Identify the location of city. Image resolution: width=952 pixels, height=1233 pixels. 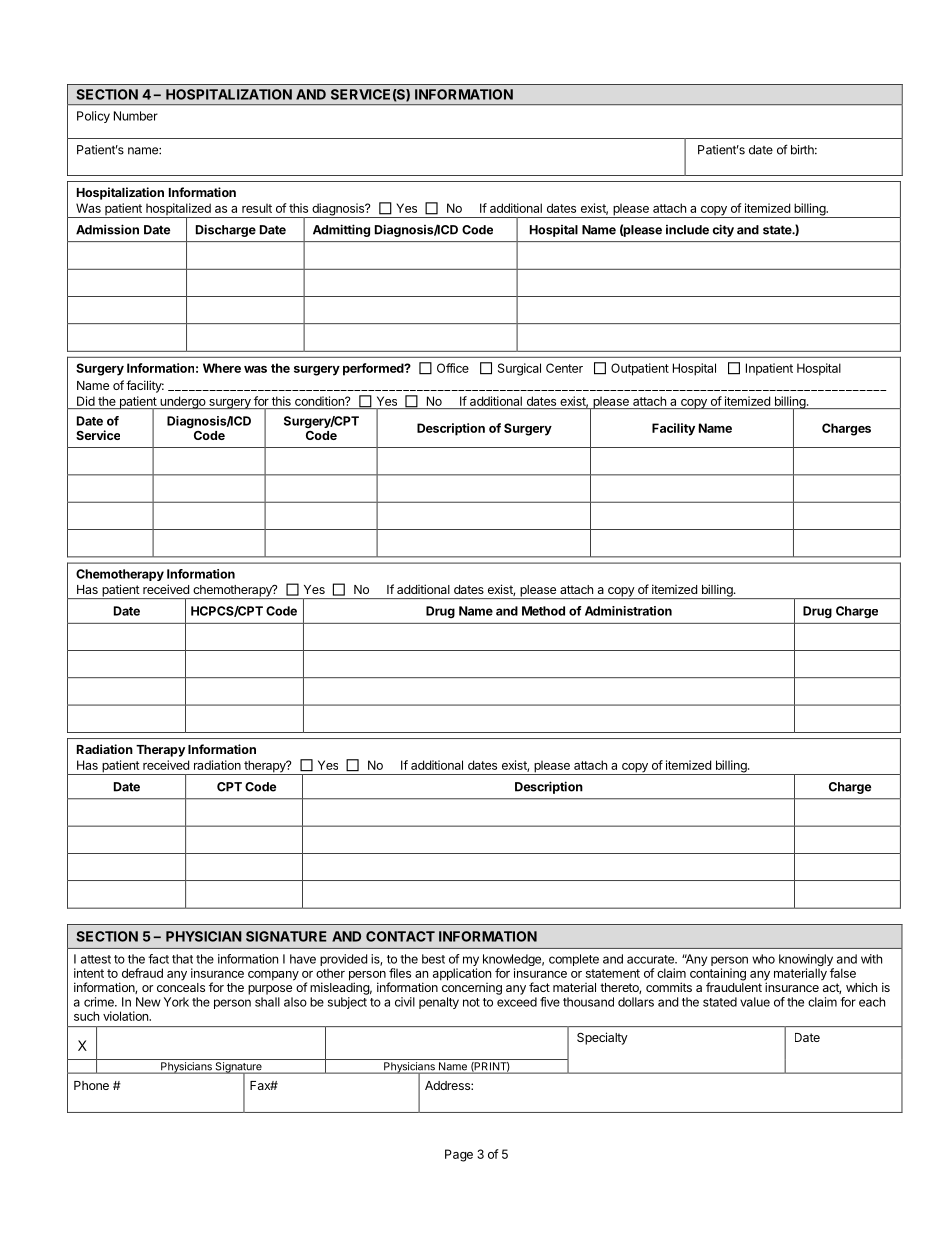
(723, 230).
